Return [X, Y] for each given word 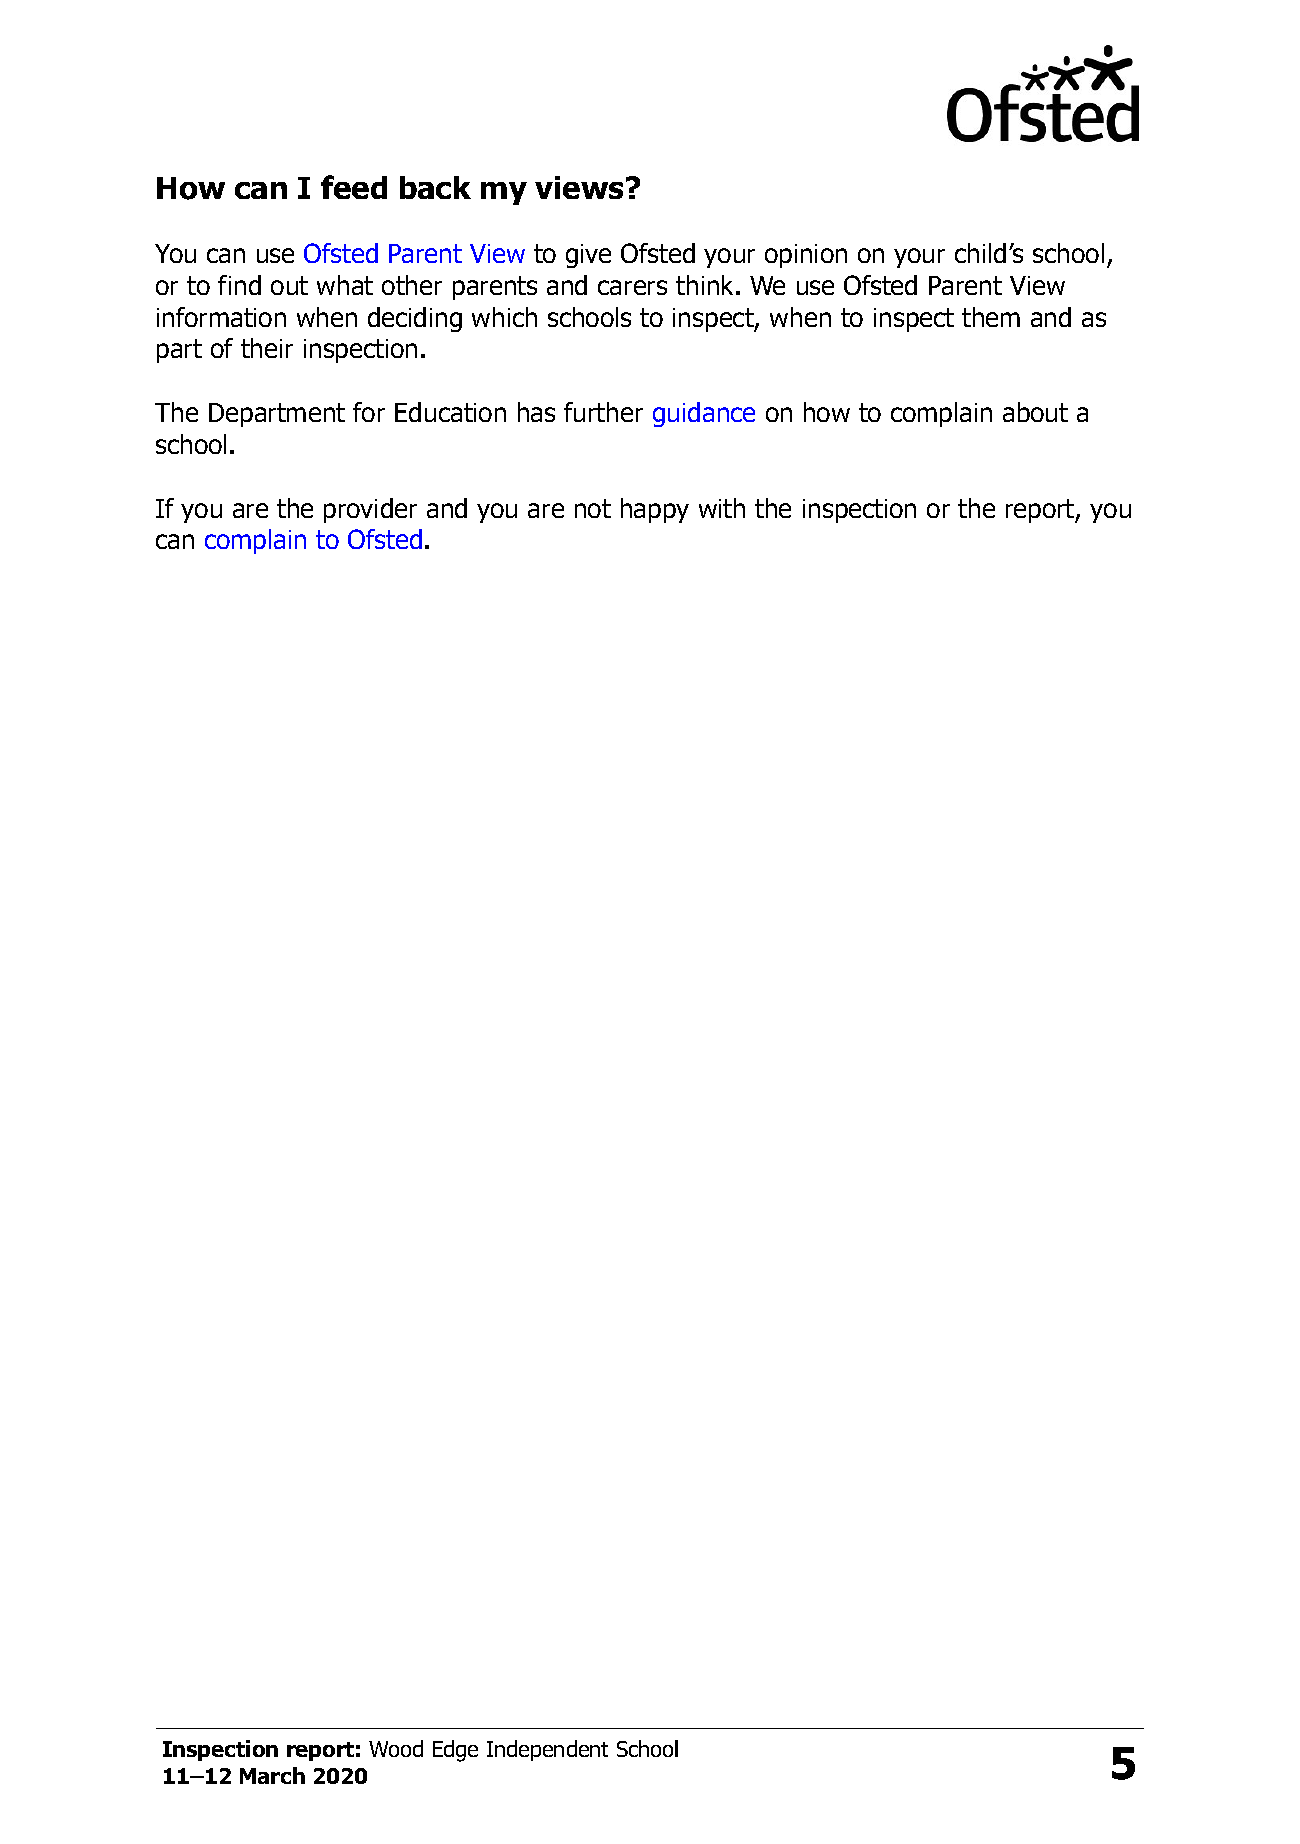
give [588, 256]
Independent [547, 1750]
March [272, 1775]
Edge [455, 1751]
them [991, 317]
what [345, 285]
